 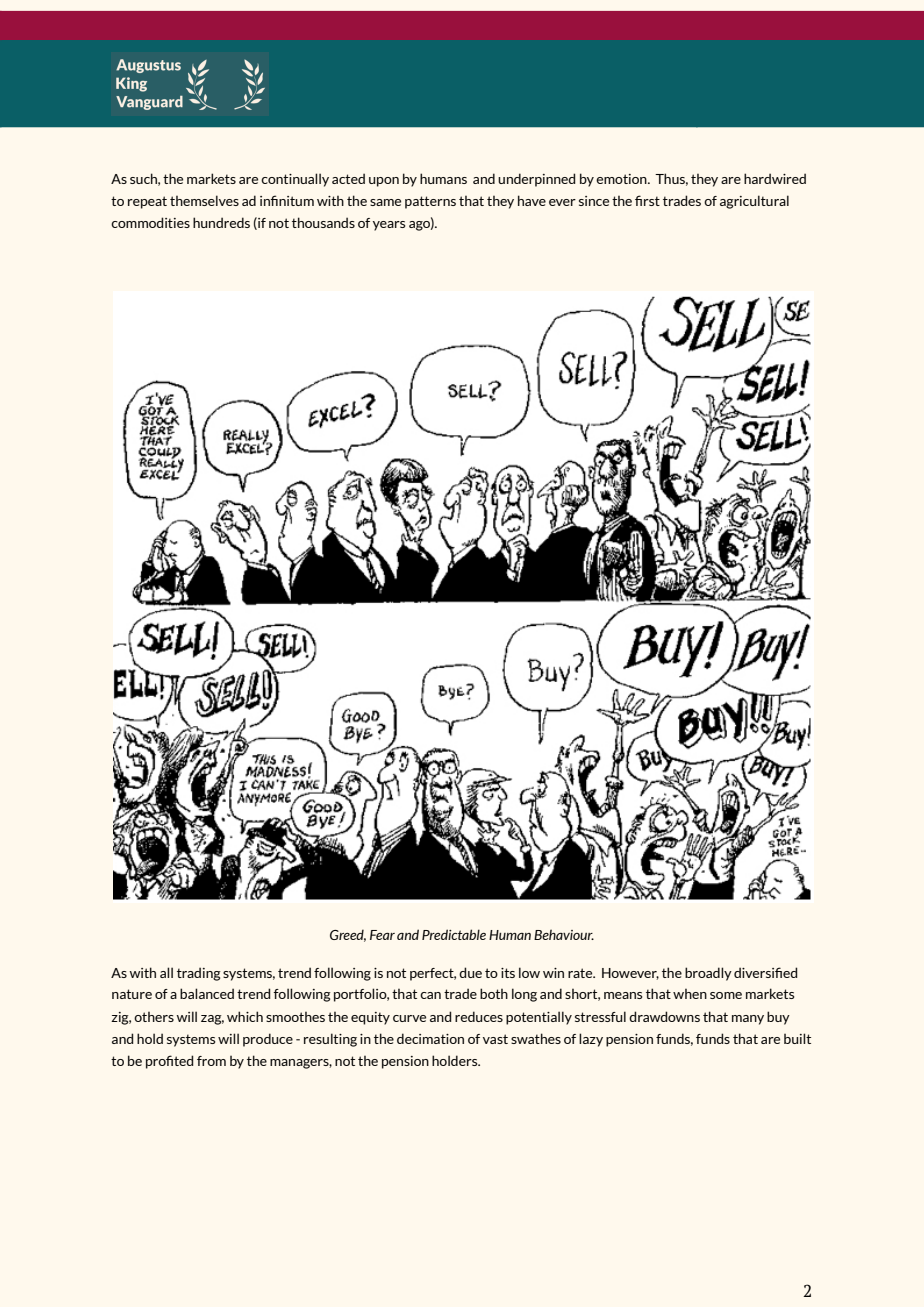 What do you see at coordinates (495, 1039) in the page?
I see `vast` at bounding box center [495, 1039].
